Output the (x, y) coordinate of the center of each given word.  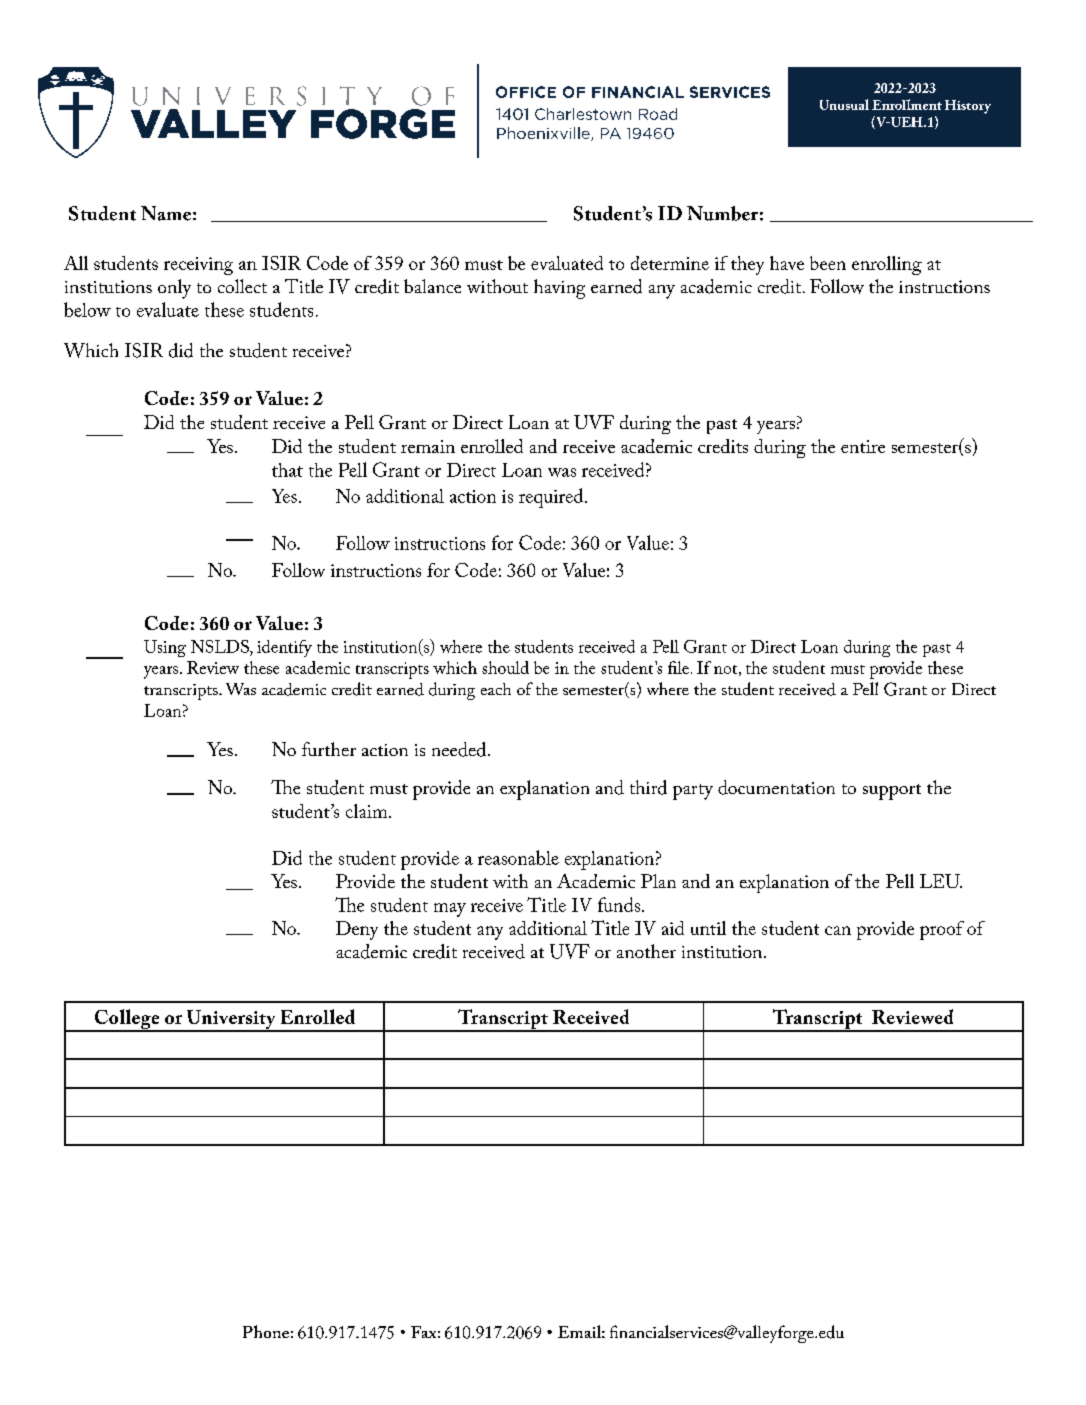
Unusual (844, 104)
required (552, 498)
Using (165, 648)
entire (863, 446)
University (231, 1020)
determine (670, 263)
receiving (198, 266)
